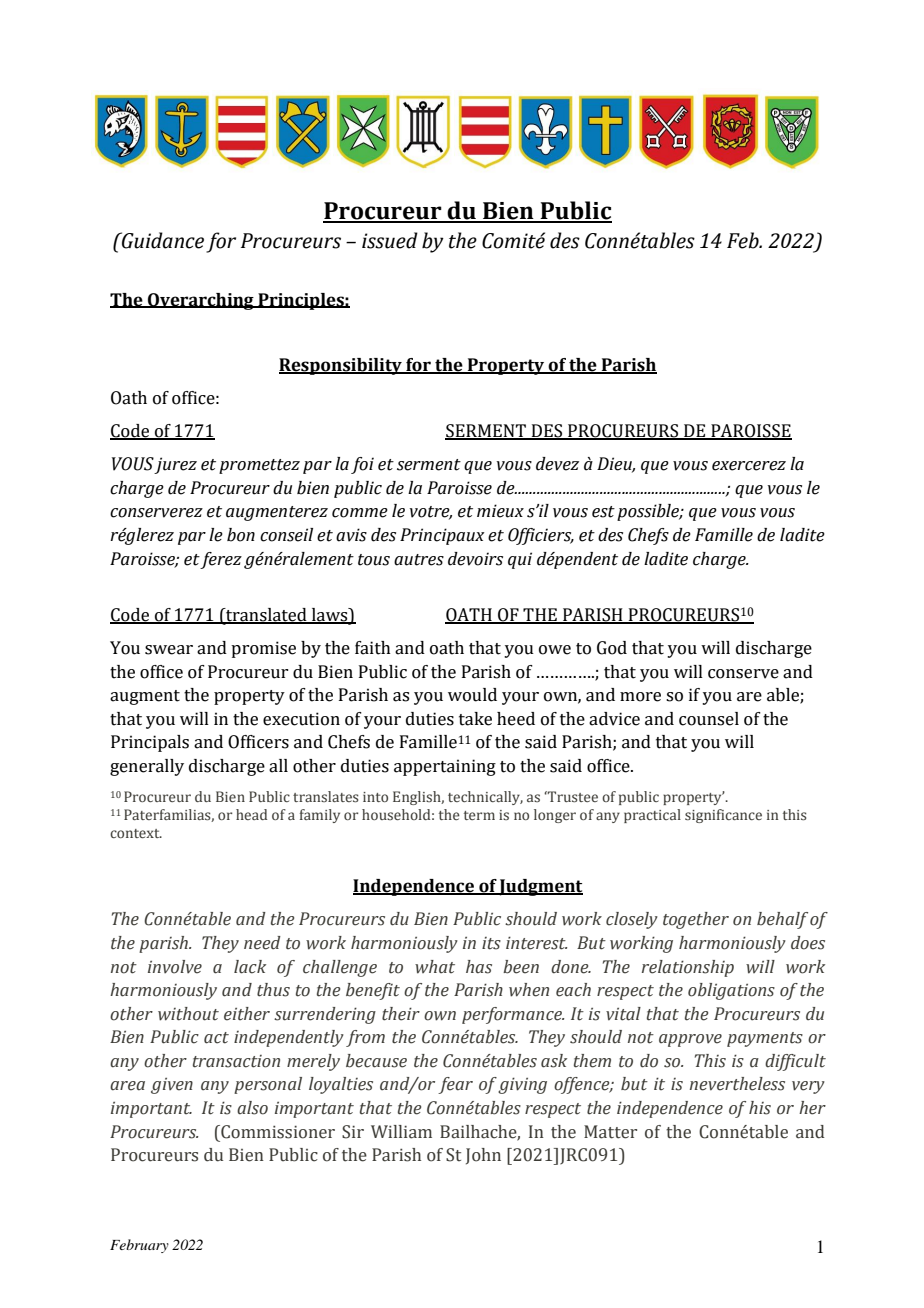  Describe the element at coordinates (175, 967) in the document. I see `involve` at that location.
